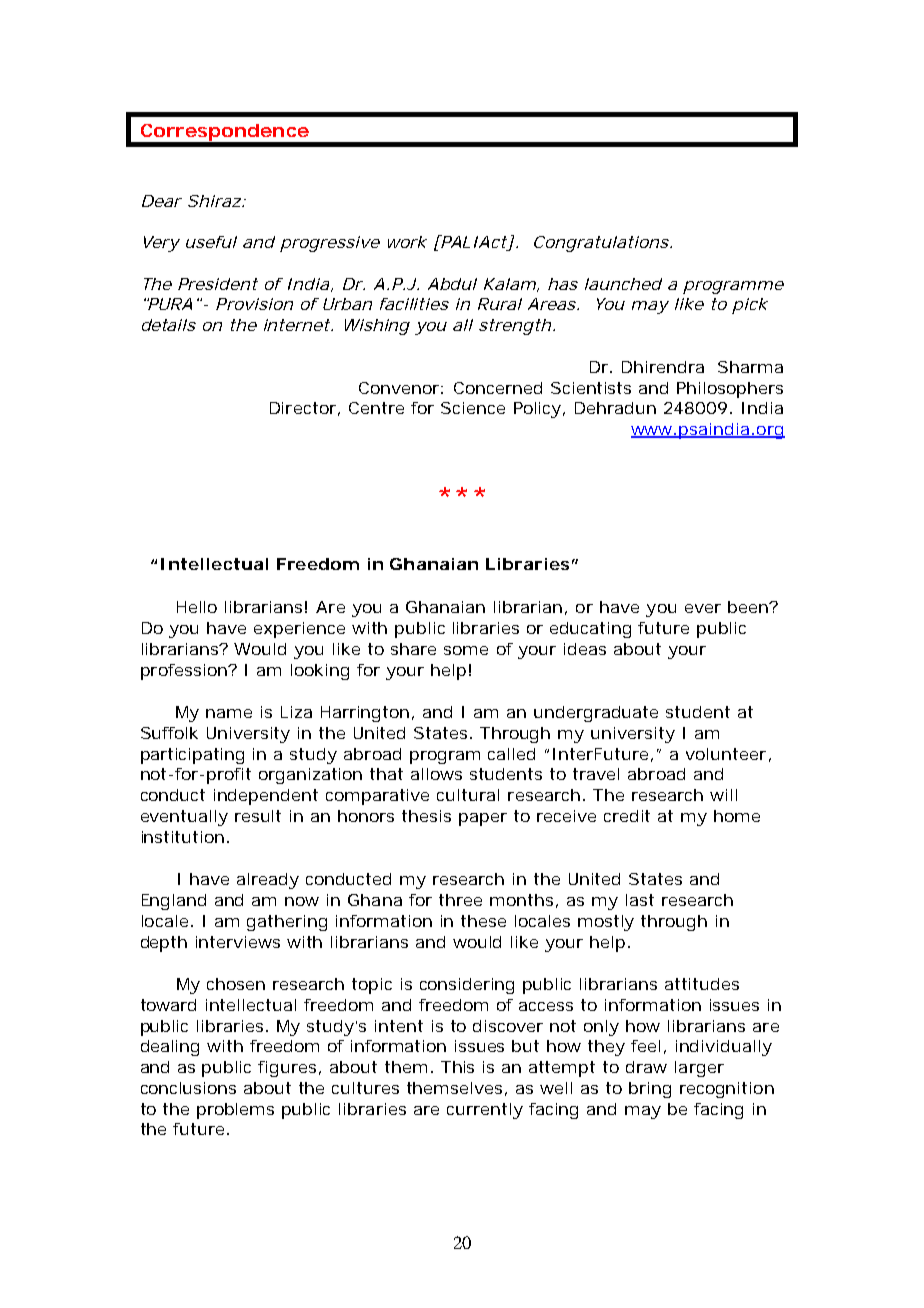 Image resolution: width=924 pixels, height=1308 pixels. What do you see at coordinates (473, 408) in the screenshot?
I see `Science` at bounding box center [473, 408].
